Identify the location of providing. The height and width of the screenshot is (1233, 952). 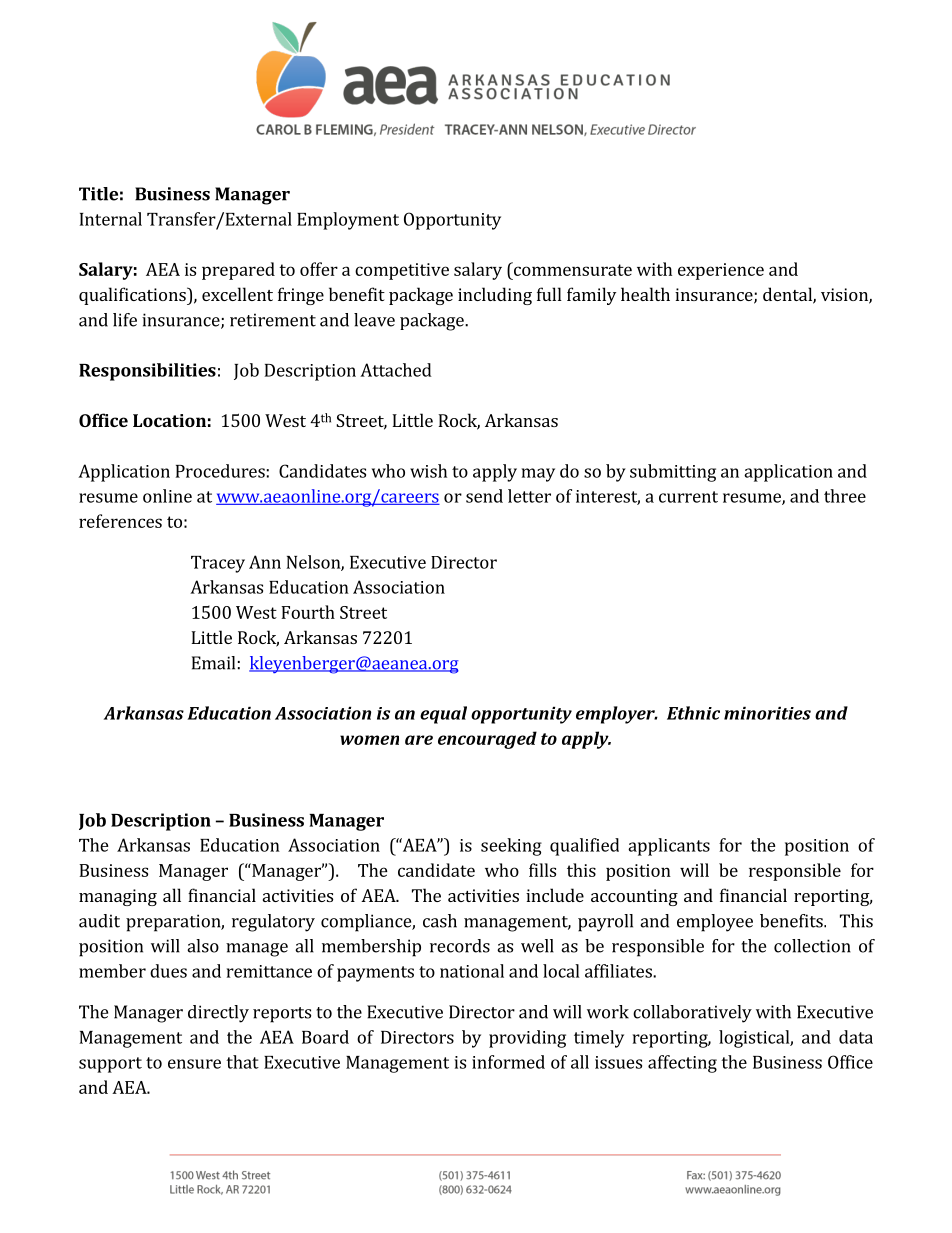
(527, 1039).
